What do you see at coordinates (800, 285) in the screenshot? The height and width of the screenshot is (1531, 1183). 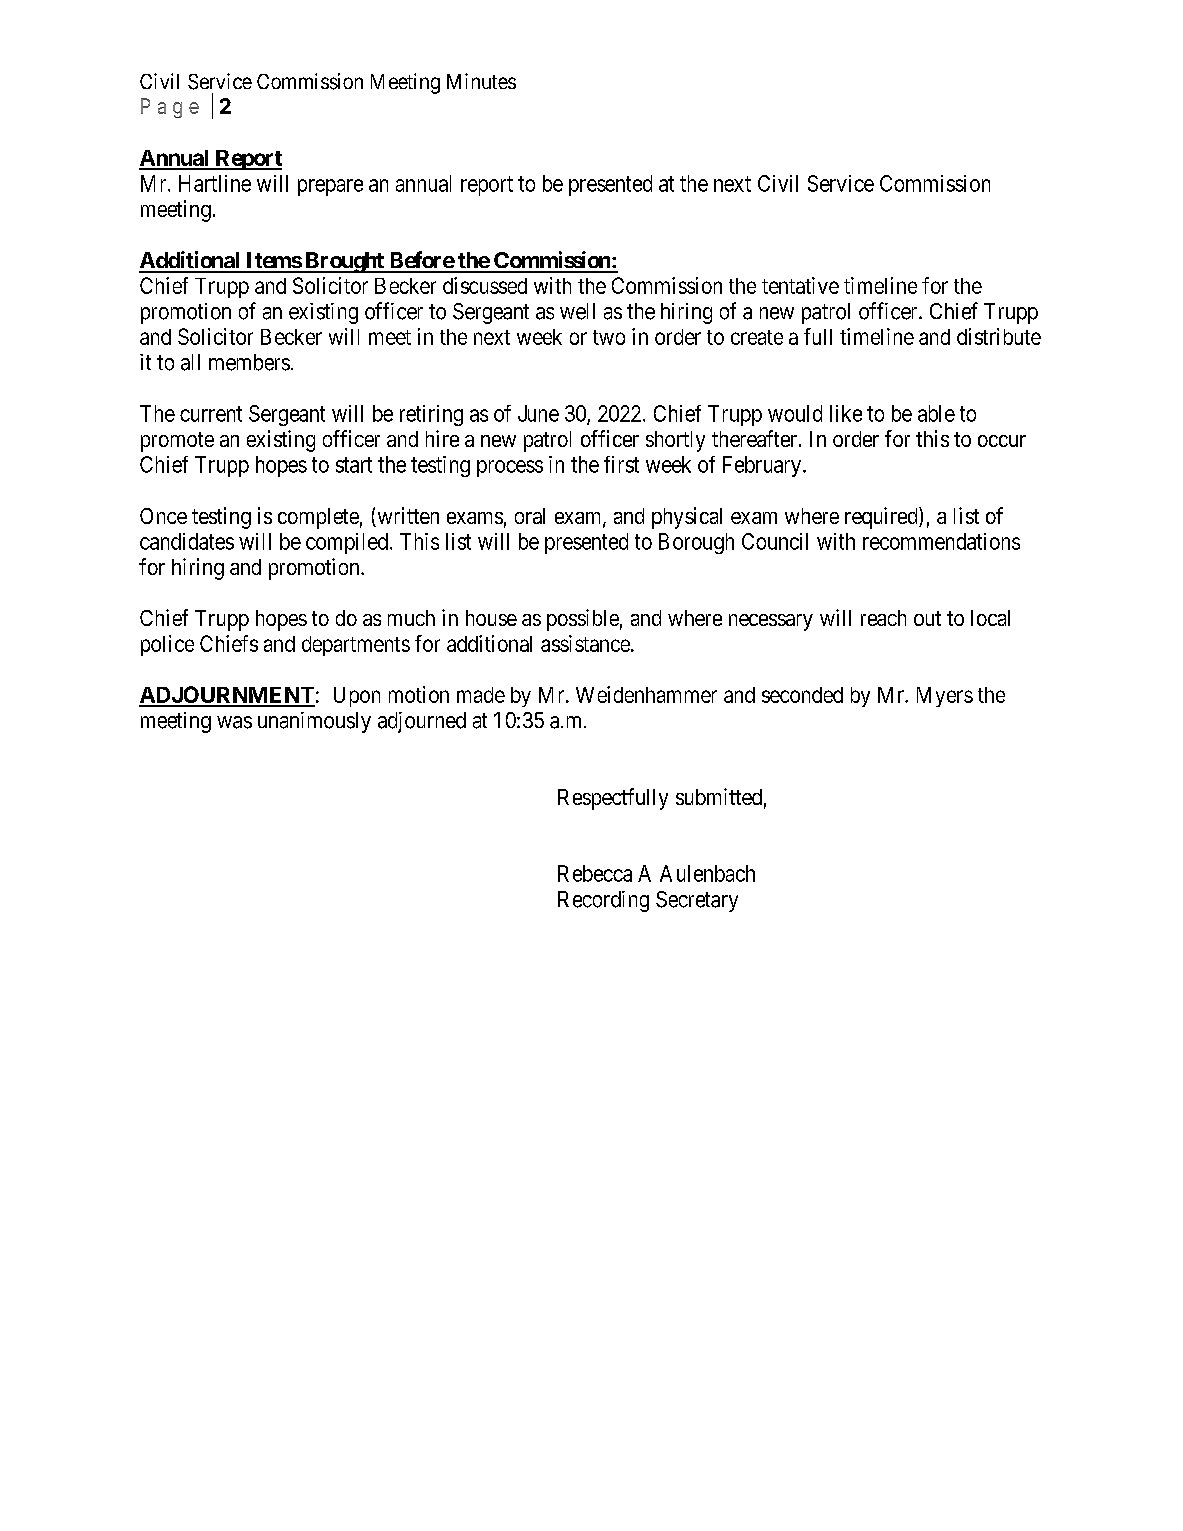 I see `tentative` at bounding box center [800, 285].
